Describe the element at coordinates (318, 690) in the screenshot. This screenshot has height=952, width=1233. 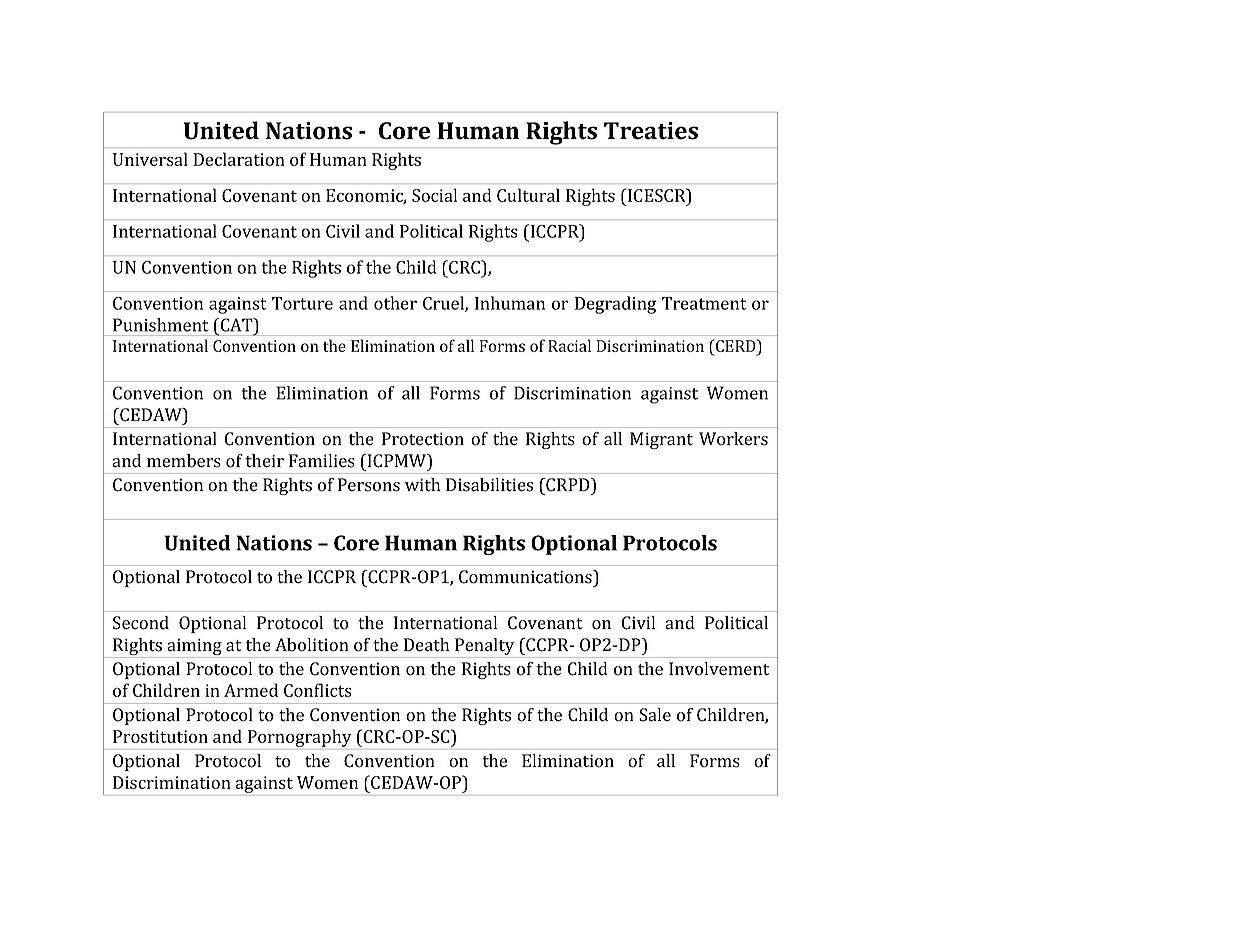
I see `Conflicts` at that location.
